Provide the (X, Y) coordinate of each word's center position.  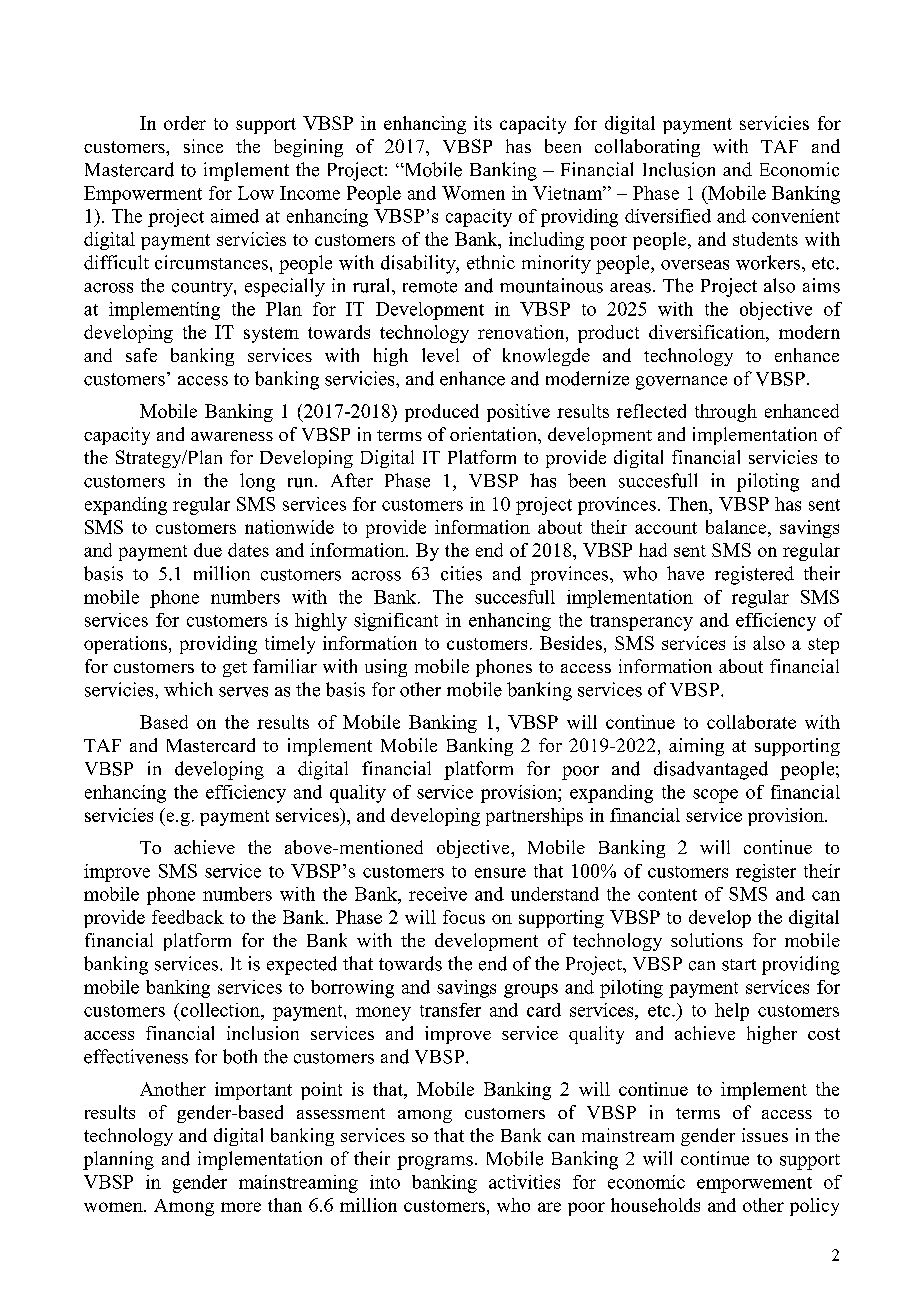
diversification (708, 332)
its (483, 123)
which (188, 689)
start (739, 965)
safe (141, 355)
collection (221, 1010)
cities (461, 573)
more (241, 1207)
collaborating (647, 148)
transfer (450, 1010)
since (203, 146)
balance (737, 527)
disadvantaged (711, 770)
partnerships (534, 817)
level (440, 355)
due (208, 550)
